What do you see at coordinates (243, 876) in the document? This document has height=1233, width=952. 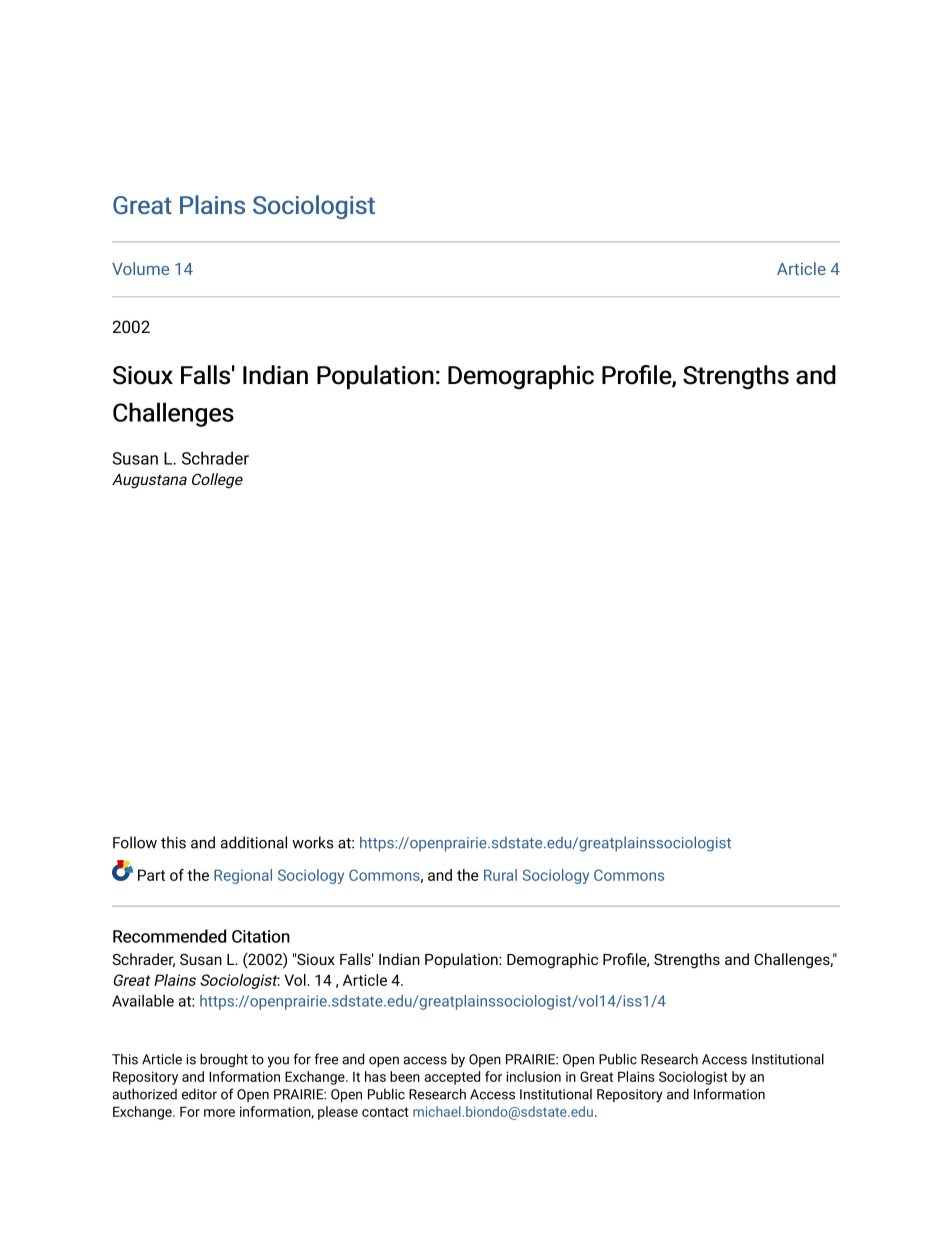 I see `Regional` at bounding box center [243, 876].
